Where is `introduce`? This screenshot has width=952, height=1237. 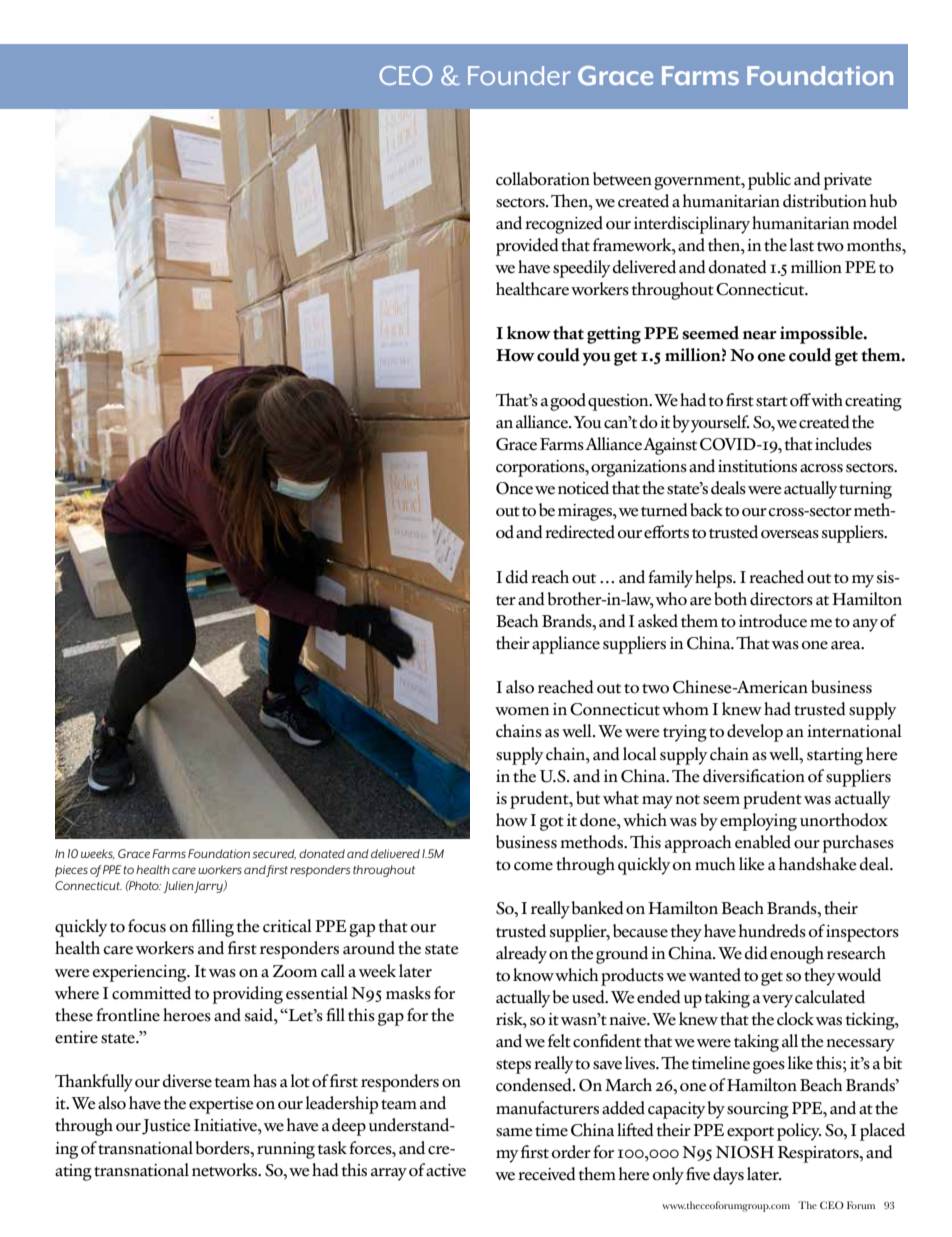 introduce is located at coordinates (773, 621).
